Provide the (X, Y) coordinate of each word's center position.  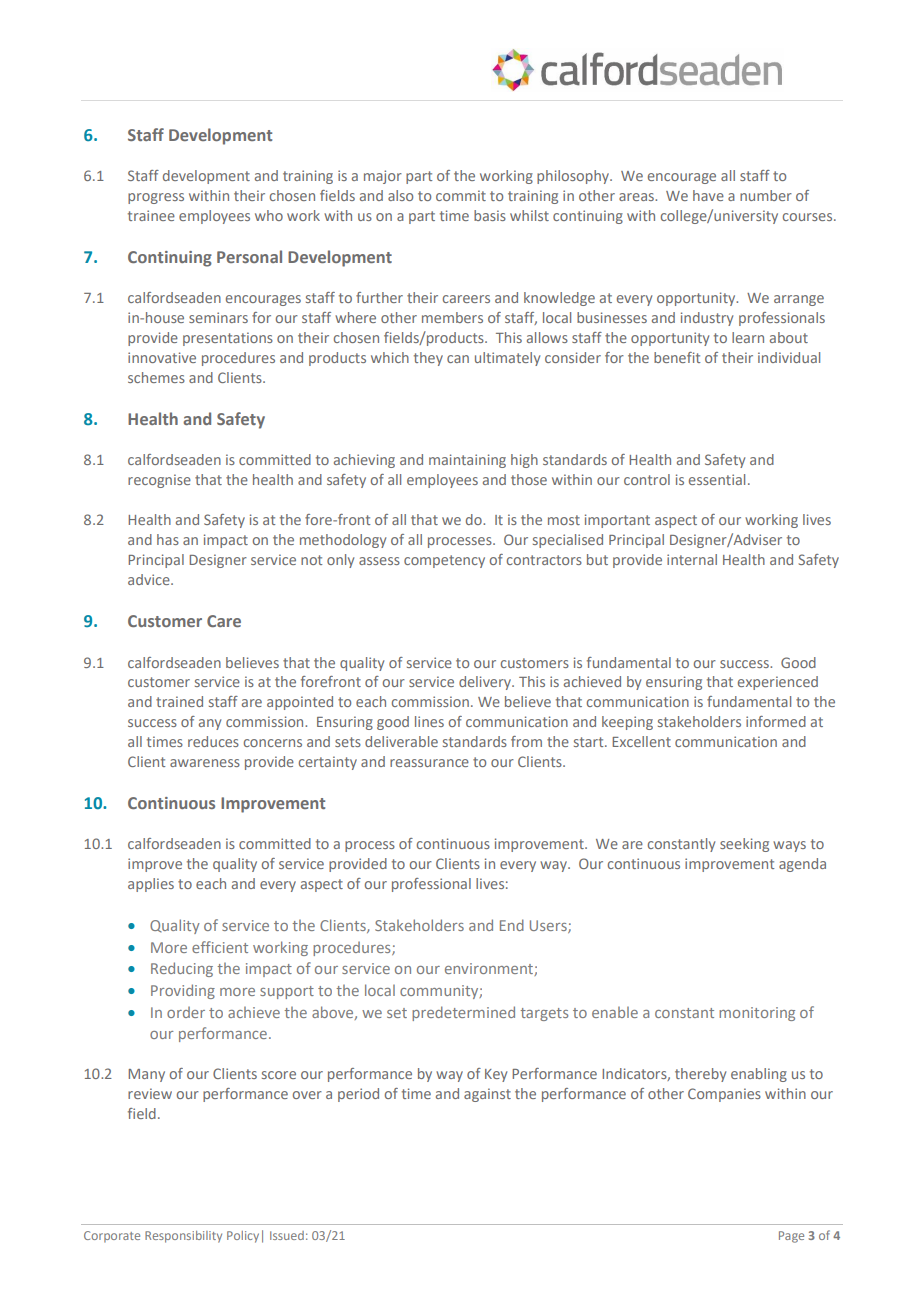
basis (490, 215)
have (708, 195)
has (168, 539)
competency (444, 561)
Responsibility (183, 1237)
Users (549, 926)
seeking (744, 845)
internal (692, 559)
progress (156, 198)
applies (151, 885)
